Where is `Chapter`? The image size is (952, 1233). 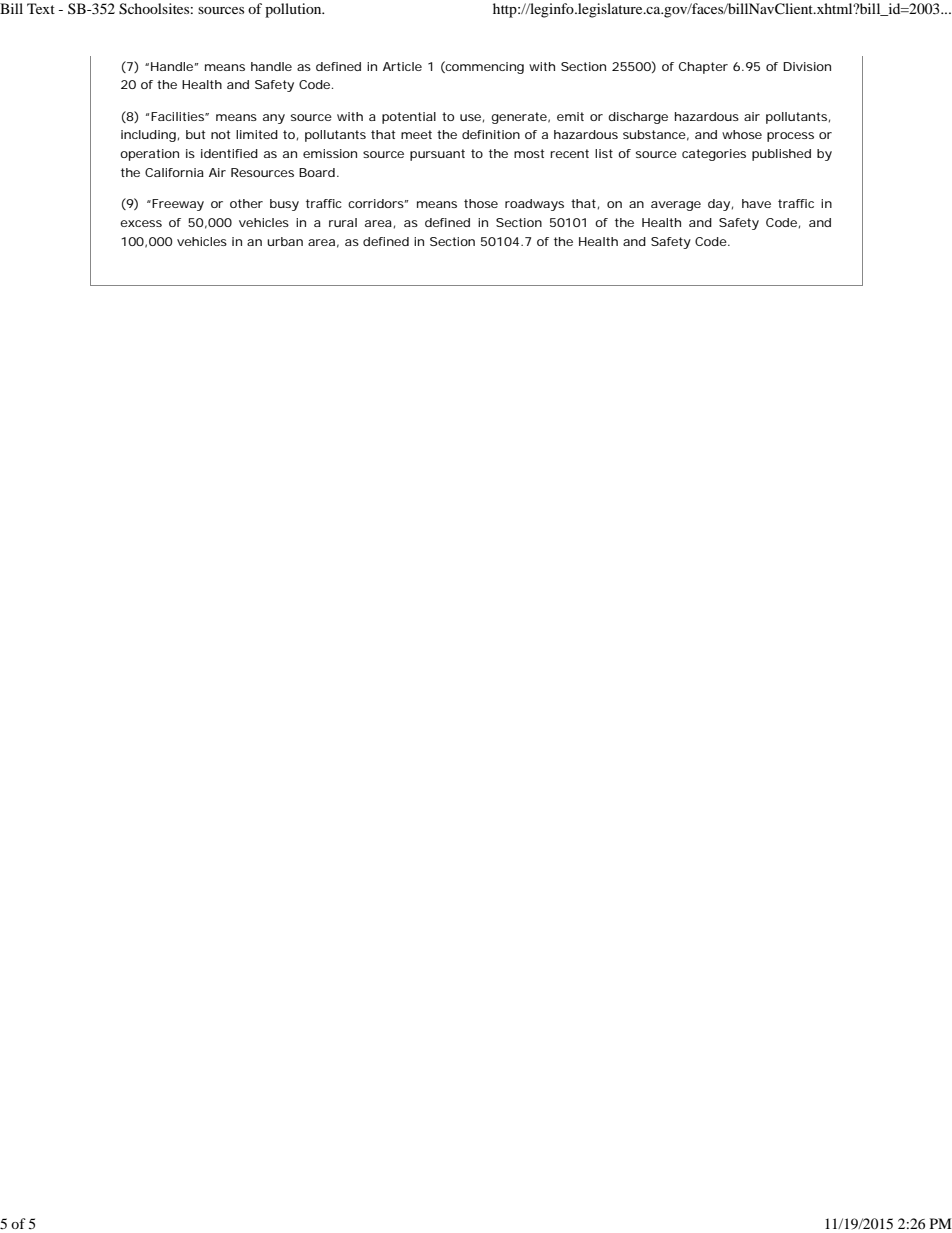 Chapter is located at coordinates (703, 68).
